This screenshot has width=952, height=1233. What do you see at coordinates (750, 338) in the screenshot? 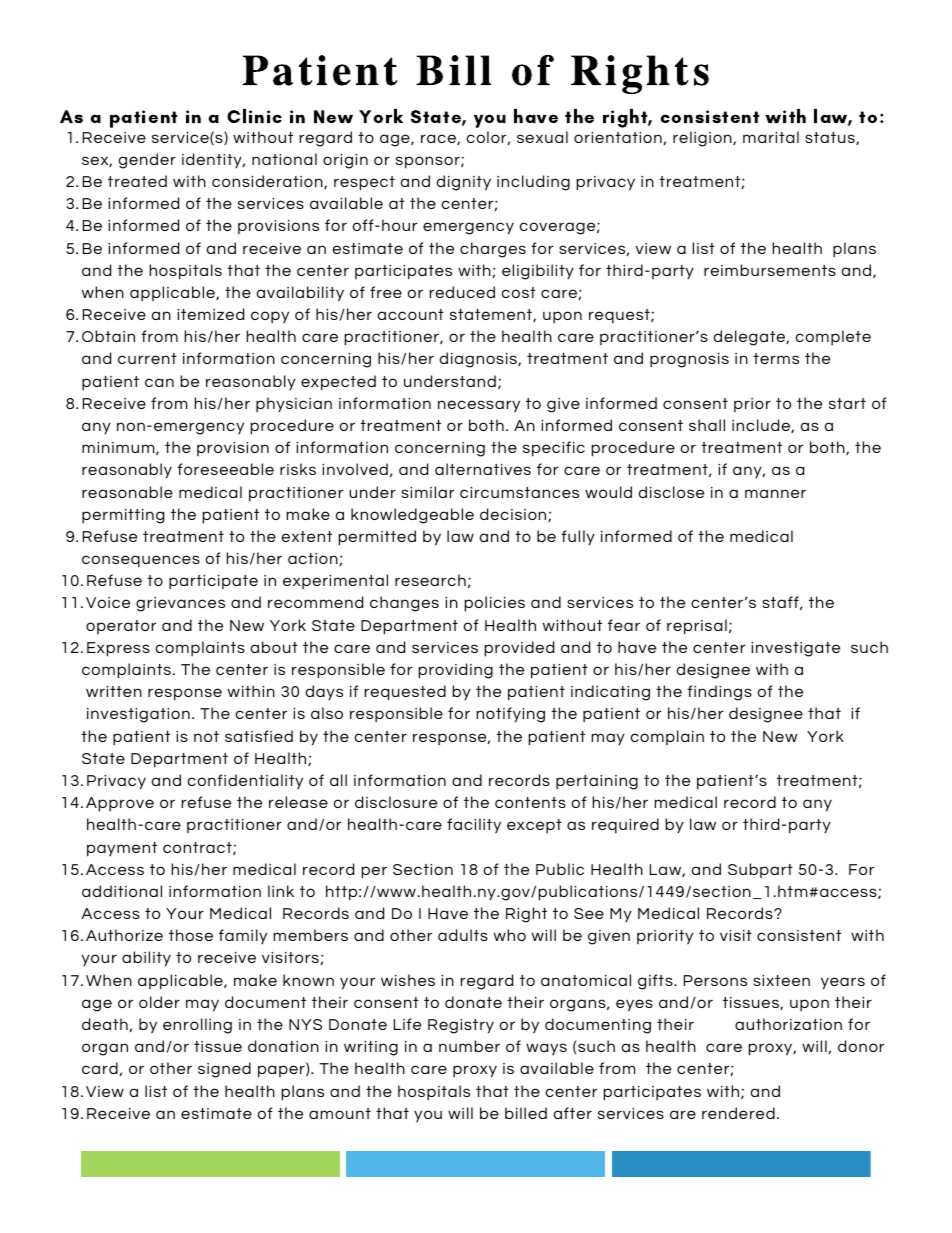
I see `delegate` at bounding box center [750, 338].
